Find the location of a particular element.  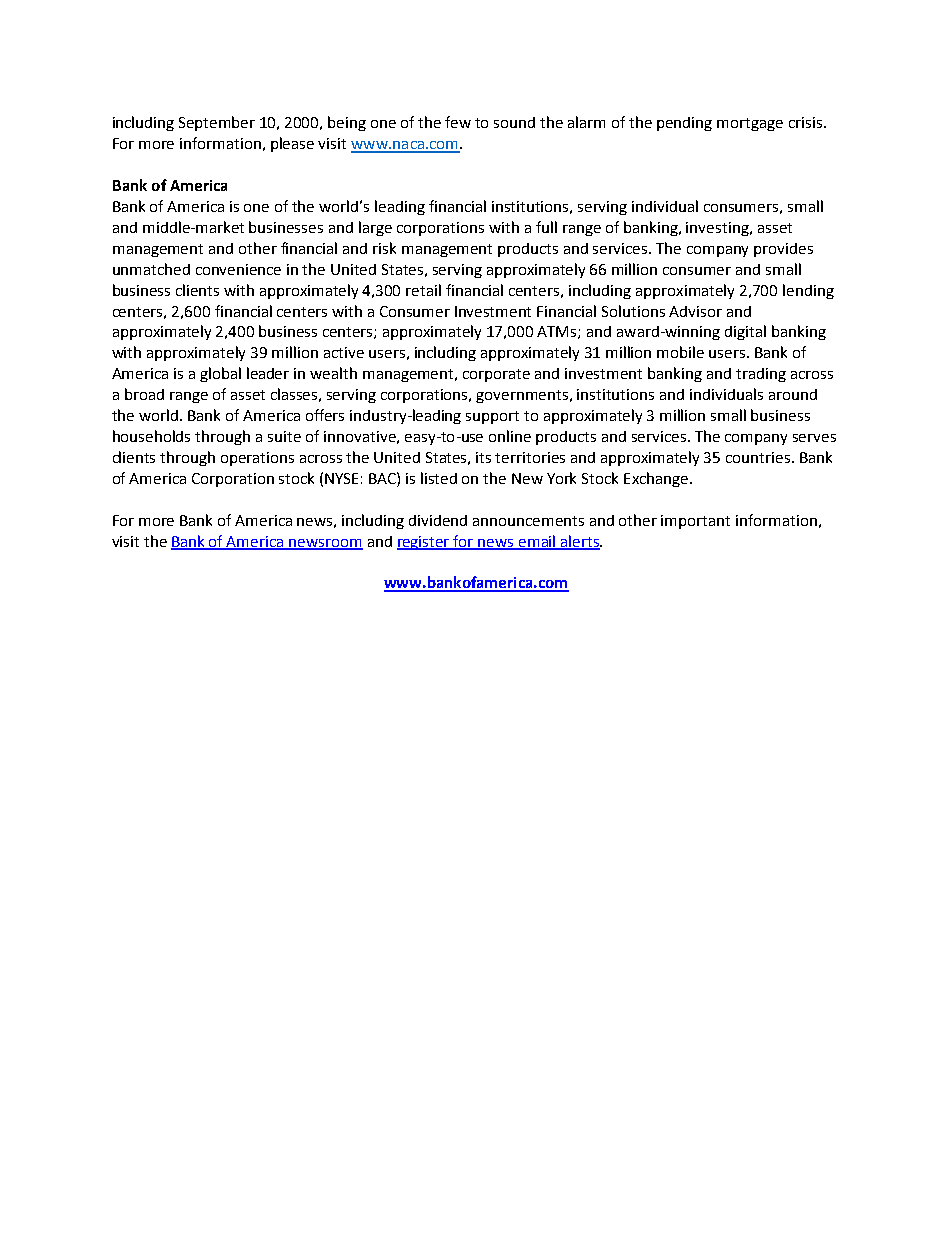

September is located at coordinates (217, 123).
